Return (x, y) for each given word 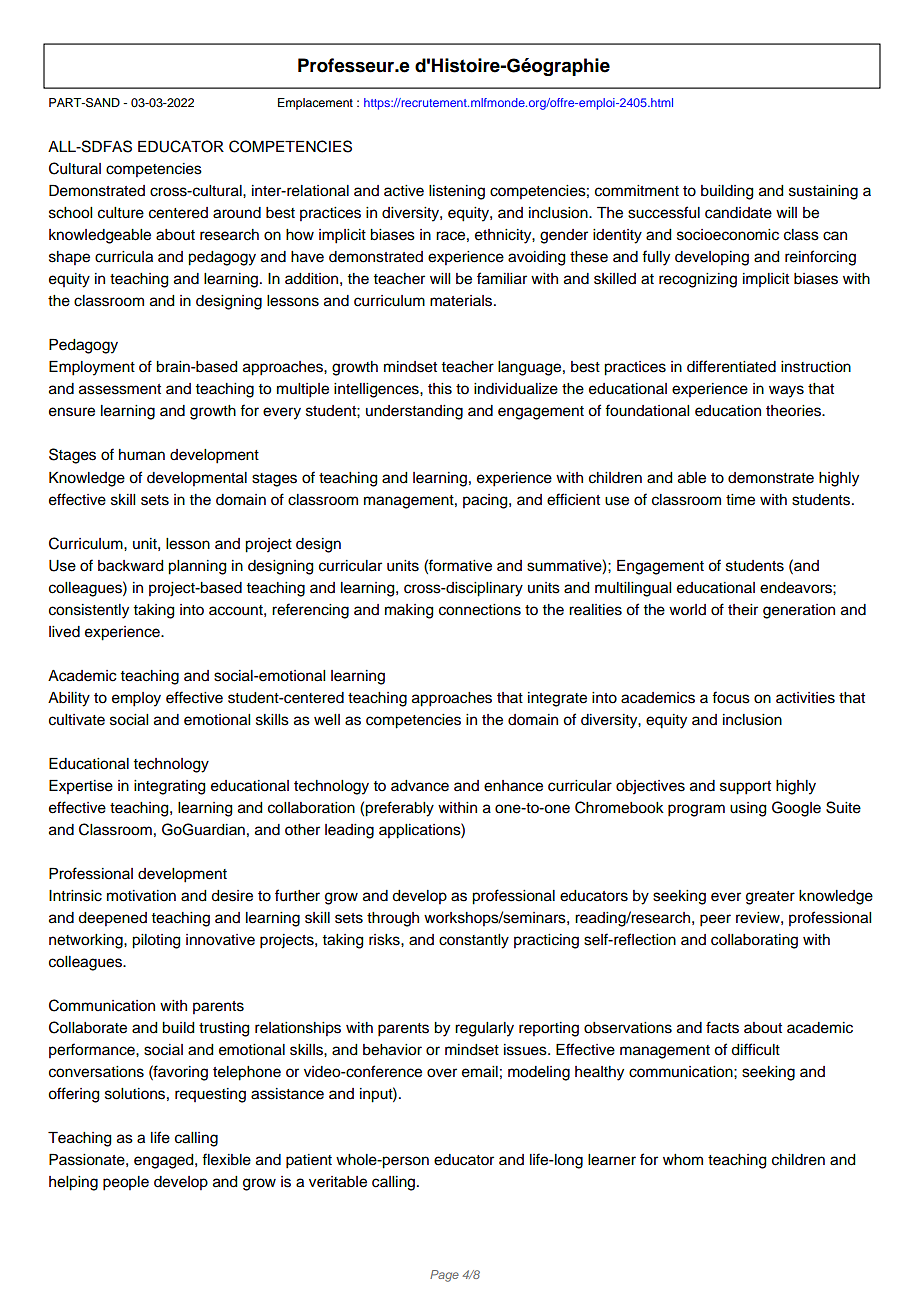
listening (457, 192)
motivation (141, 896)
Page (444, 1276)
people (126, 1183)
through (393, 919)
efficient (573, 499)
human (142, 455)
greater (770, 898)
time (740, 500)
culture (121, 213)
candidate (738, 213)
